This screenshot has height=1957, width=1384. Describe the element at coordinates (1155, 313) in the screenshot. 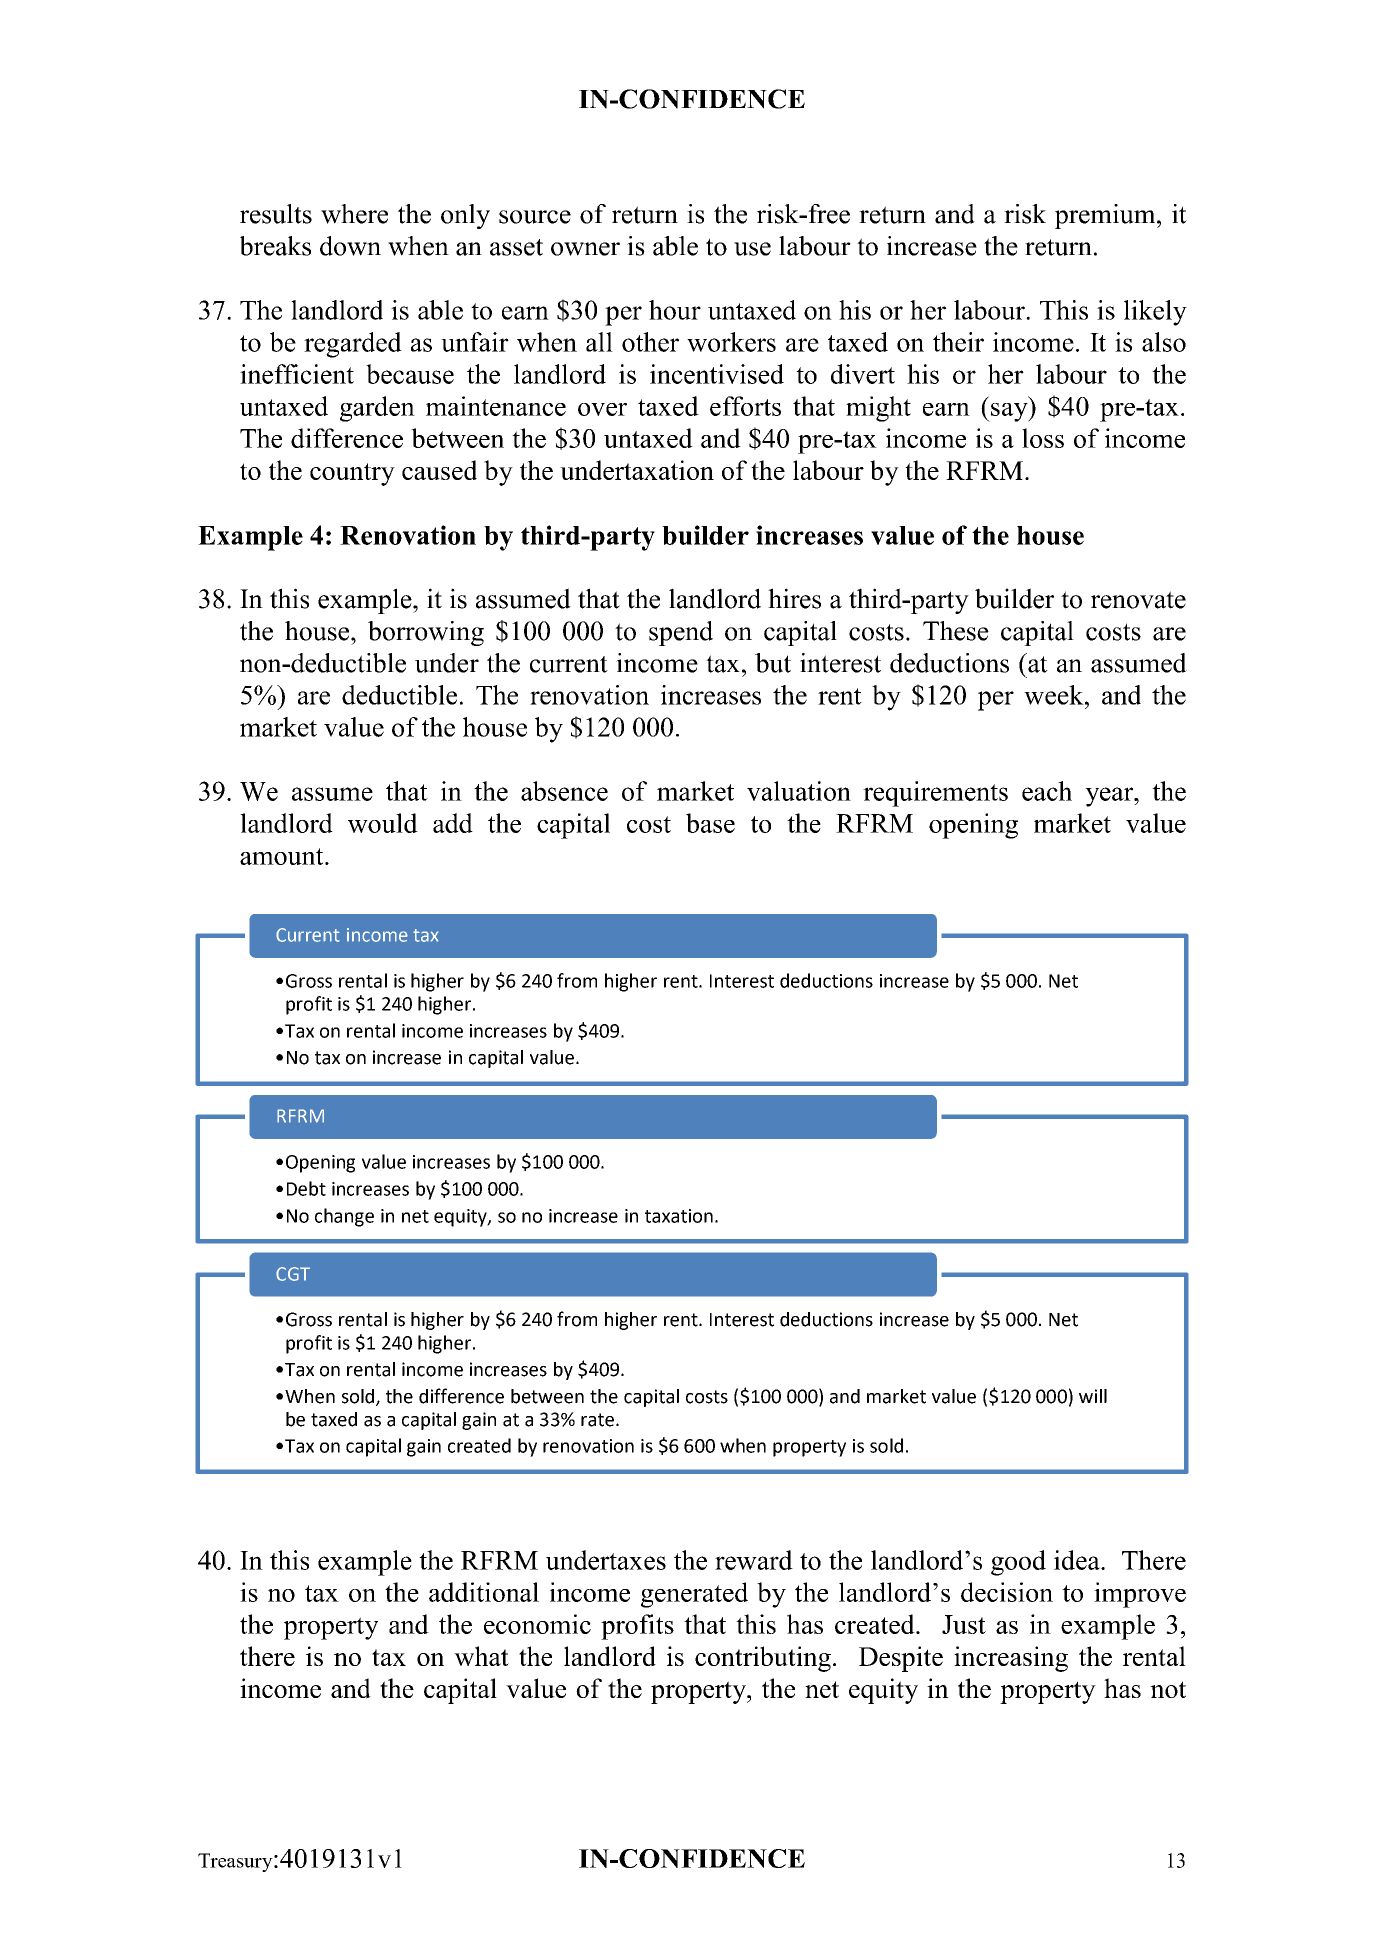

I see `likely` at that location.
